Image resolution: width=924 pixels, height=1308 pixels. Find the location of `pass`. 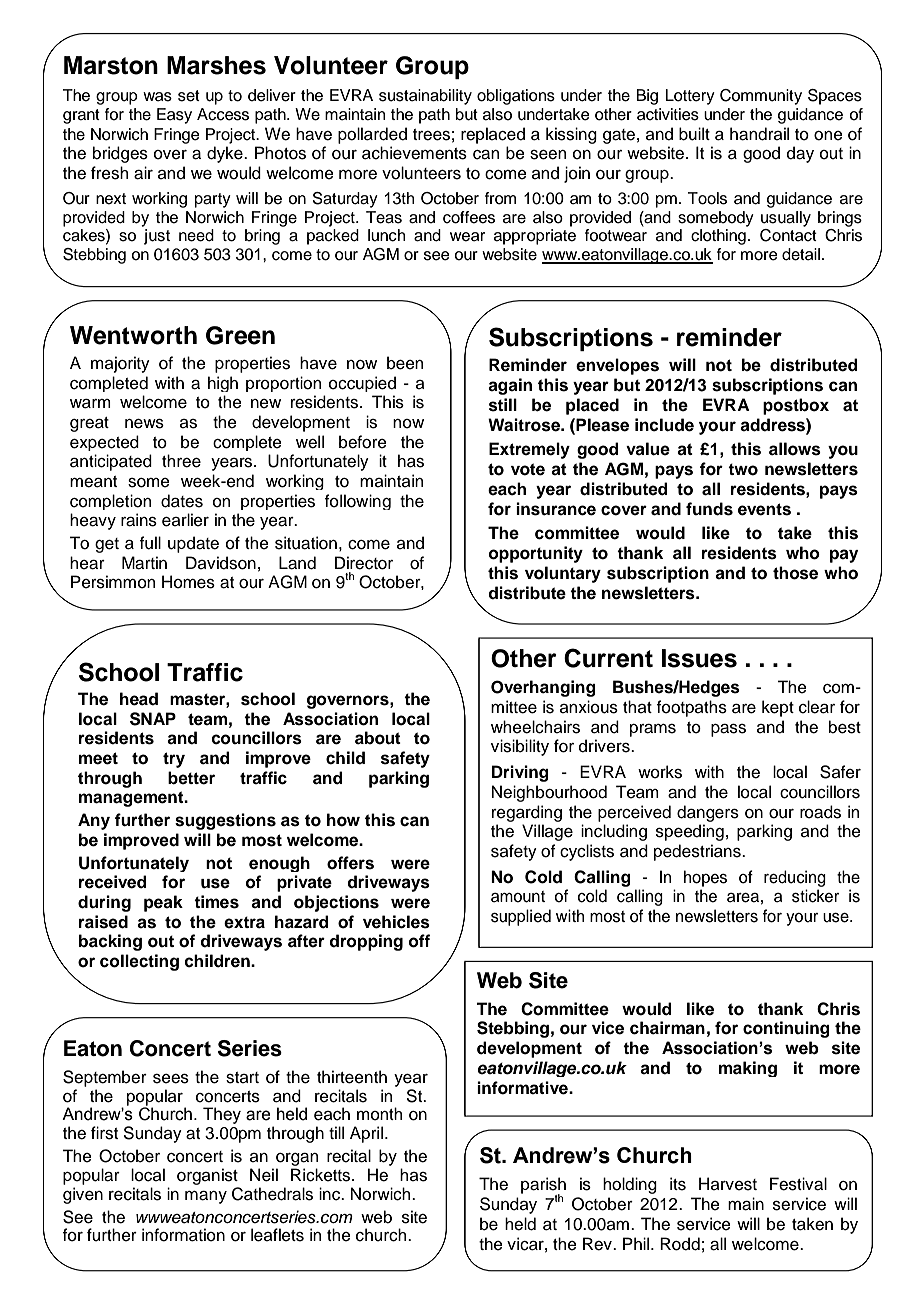

pass is located at coordinates (728, 730).
